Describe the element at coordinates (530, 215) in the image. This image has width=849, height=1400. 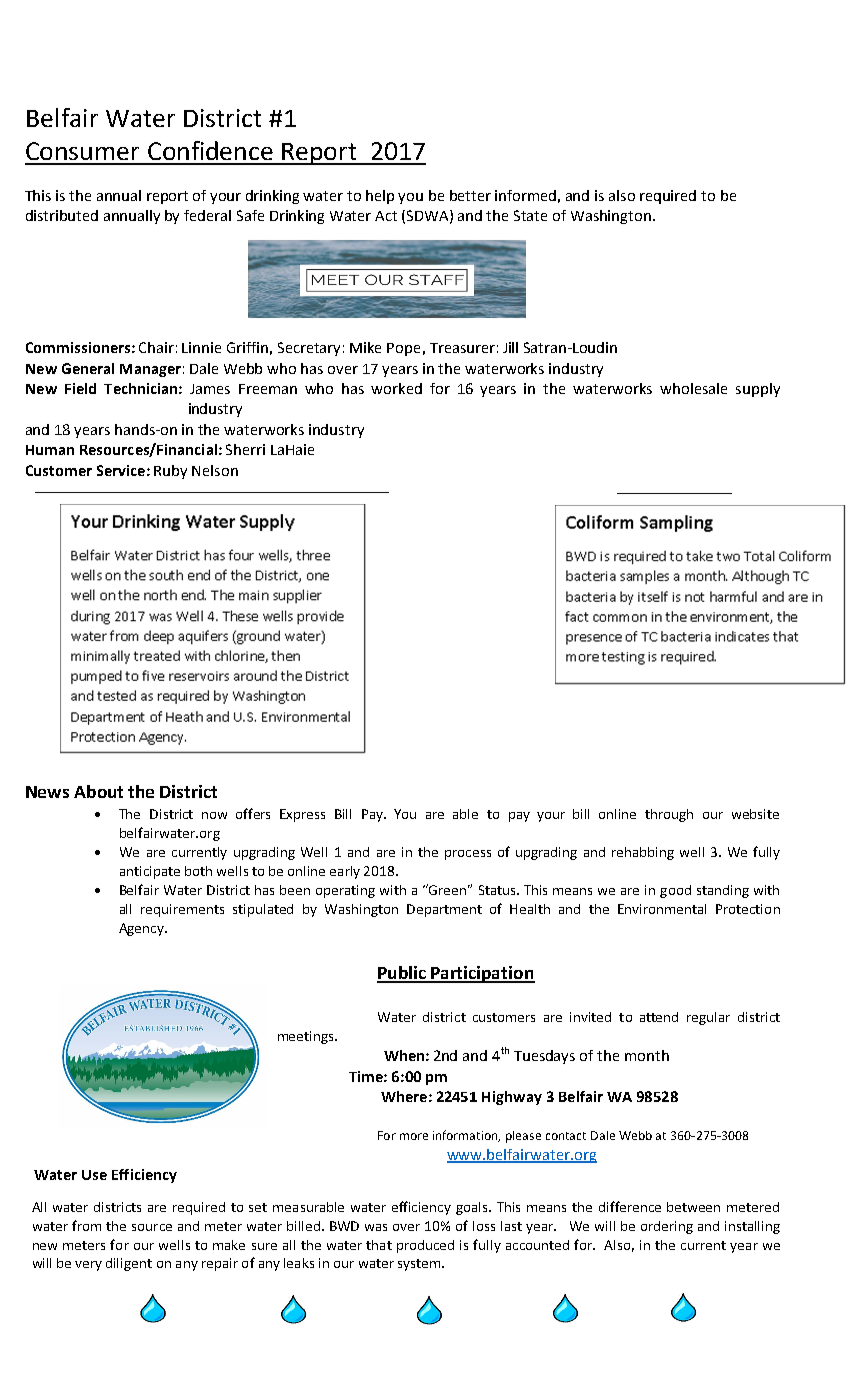
I see `State` at that location.
